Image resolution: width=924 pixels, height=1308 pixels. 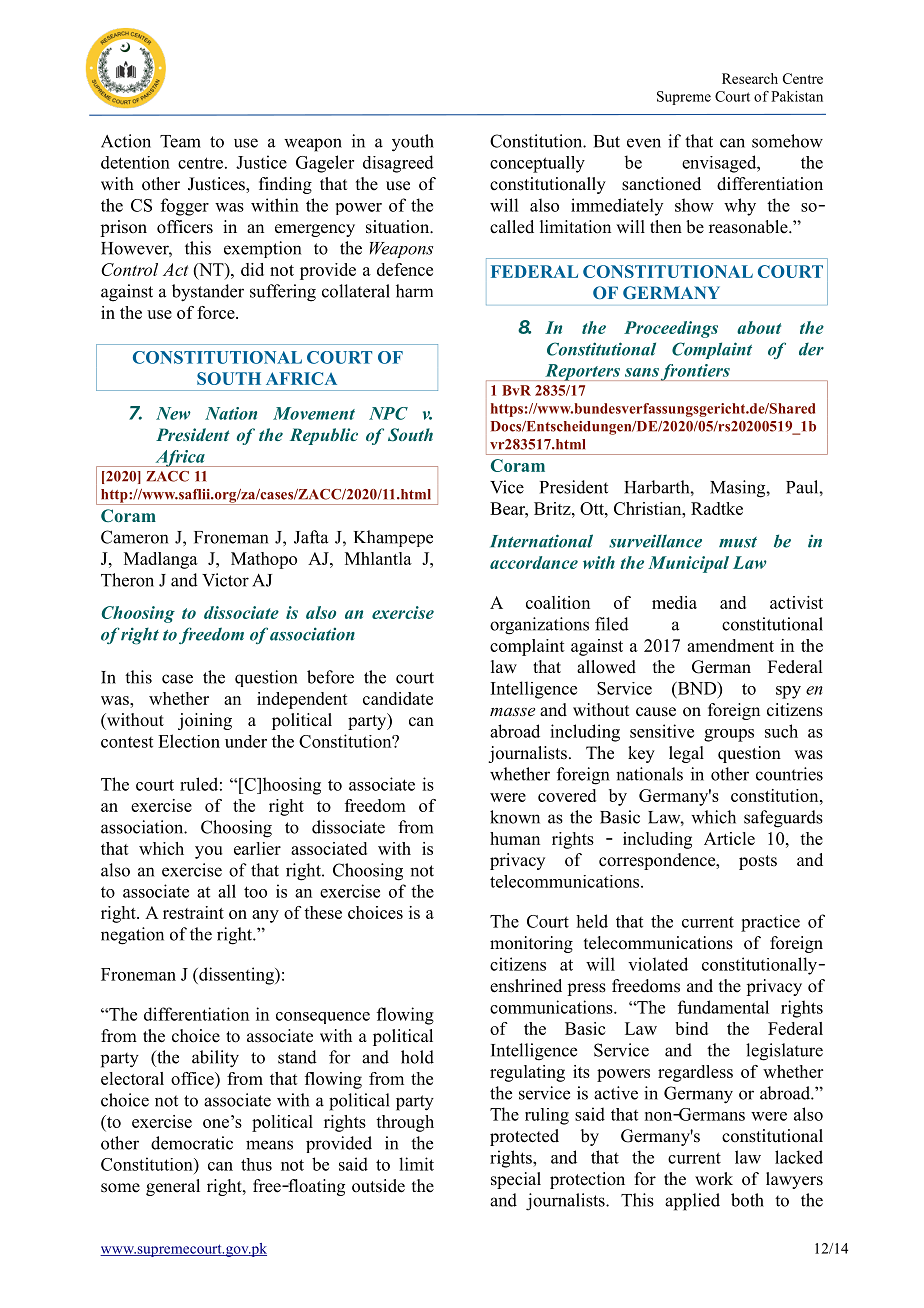 What do you see at coordinates (192, 1143) in the screenshot?
I see `democratic` at bounding box center [192, 1143].
